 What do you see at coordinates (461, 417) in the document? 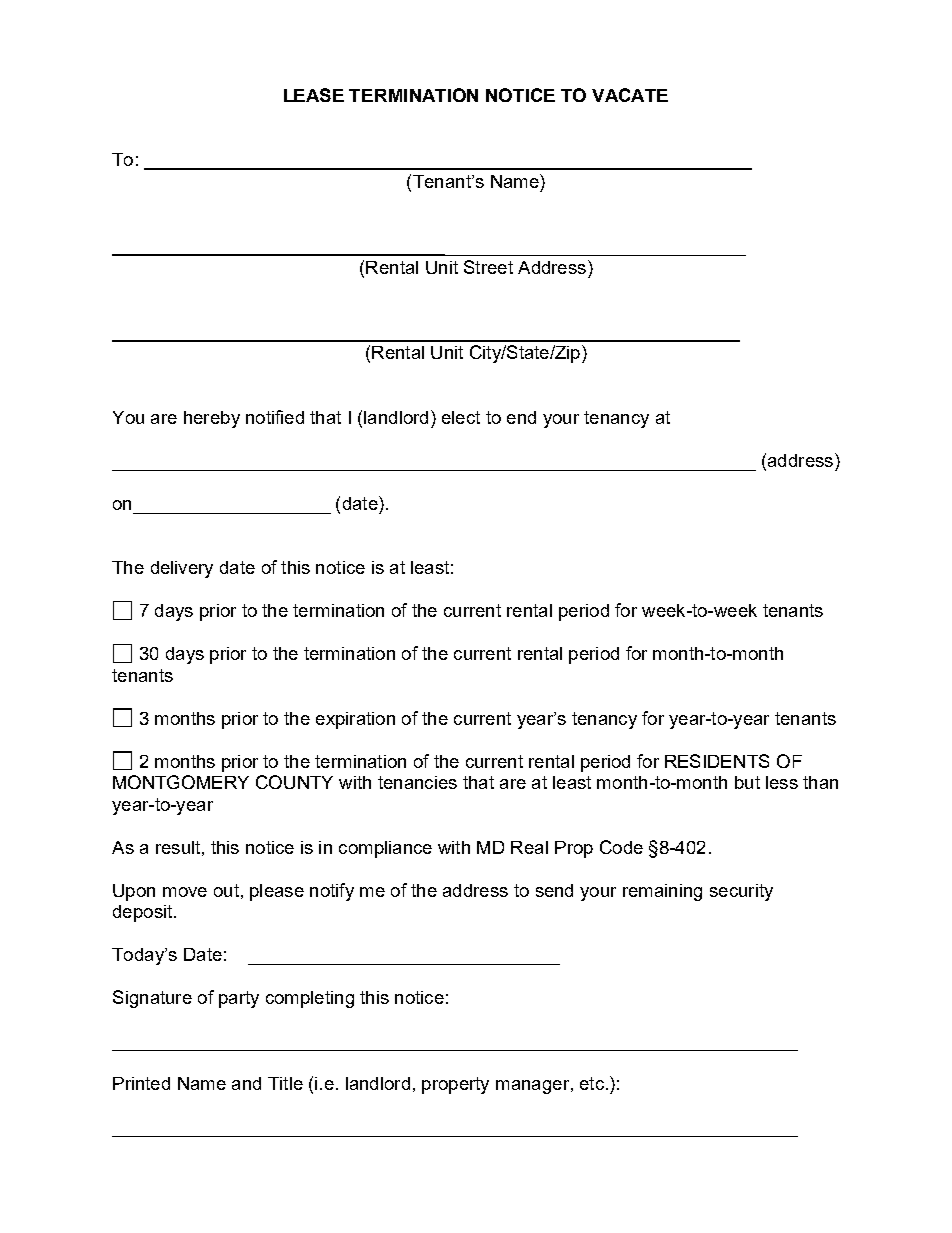
I see `elect` at bounding box center [461, 417].
